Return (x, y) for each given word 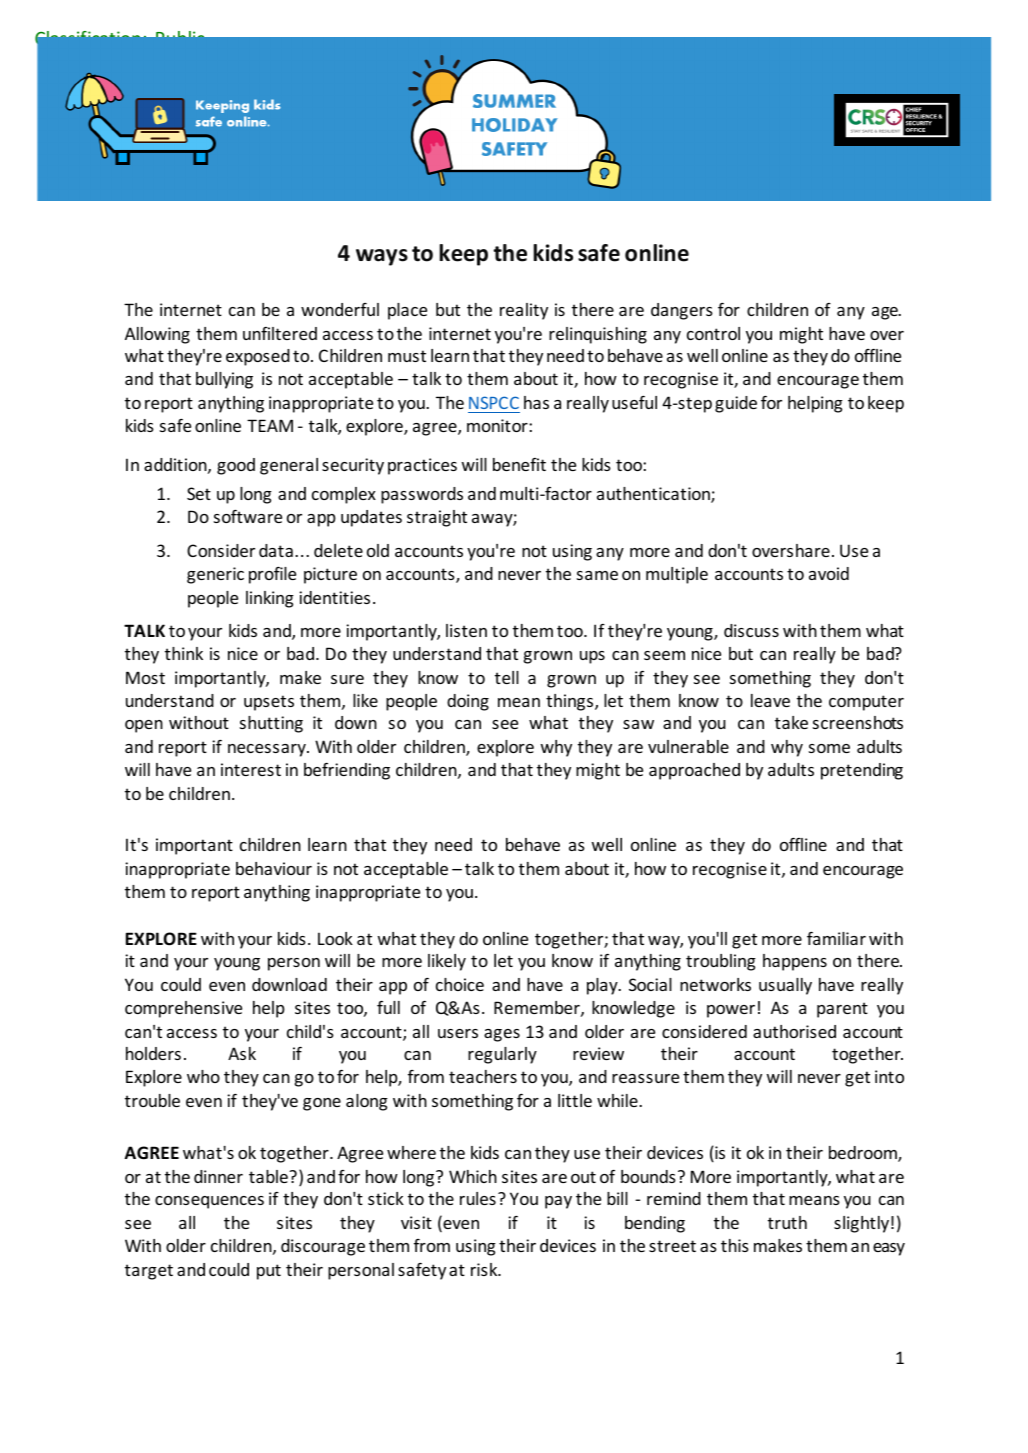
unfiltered (280, 333)
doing (468, 702)
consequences (209, 1202)
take (791, 722)
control (713, 333)
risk (485, 1269)
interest (251, 769)
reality (524, 311)
